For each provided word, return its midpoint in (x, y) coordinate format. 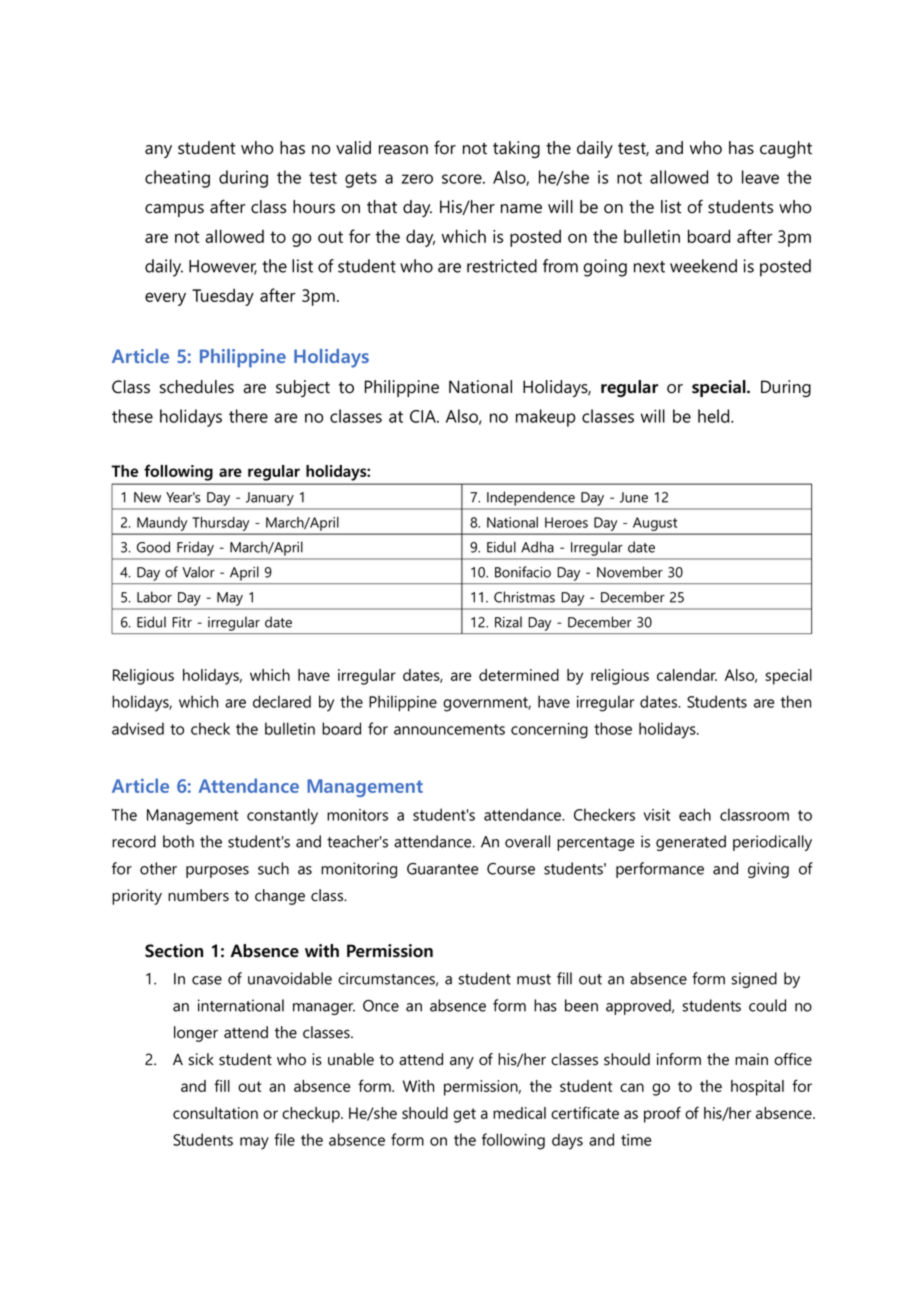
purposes (217, 872)
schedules (197, 387)
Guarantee (442, 869)
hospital (757, 1088)
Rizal (508, 622)
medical (519, 1113)
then (796, 701)
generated (691, 843)
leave (760, 177)
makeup (545, 418)
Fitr (182, 622)
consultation (215, 1113)
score (463, 179)
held (715, 416)
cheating (177, 179)
